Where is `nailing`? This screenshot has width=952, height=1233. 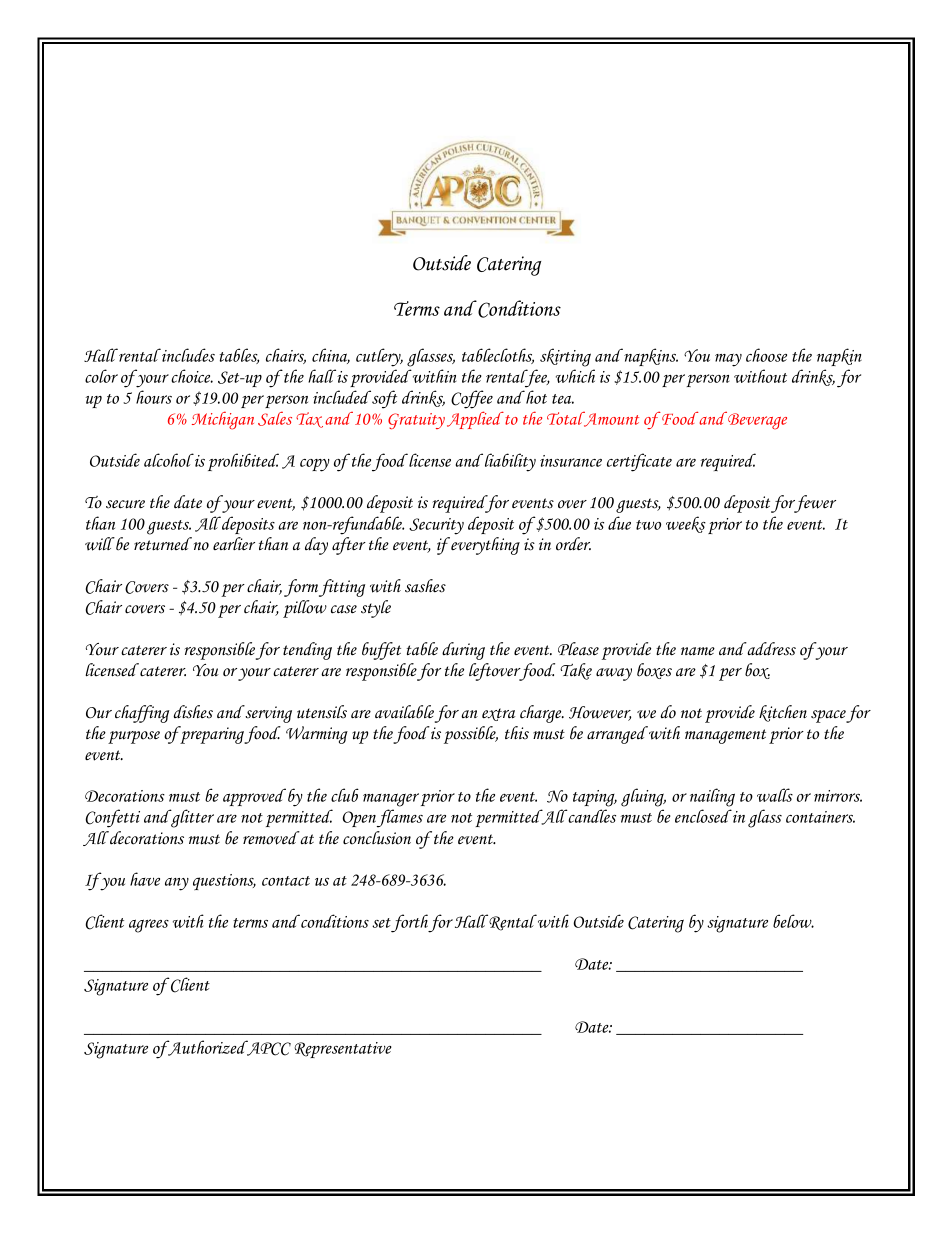 nailing is located at coordinates (712, 797).
